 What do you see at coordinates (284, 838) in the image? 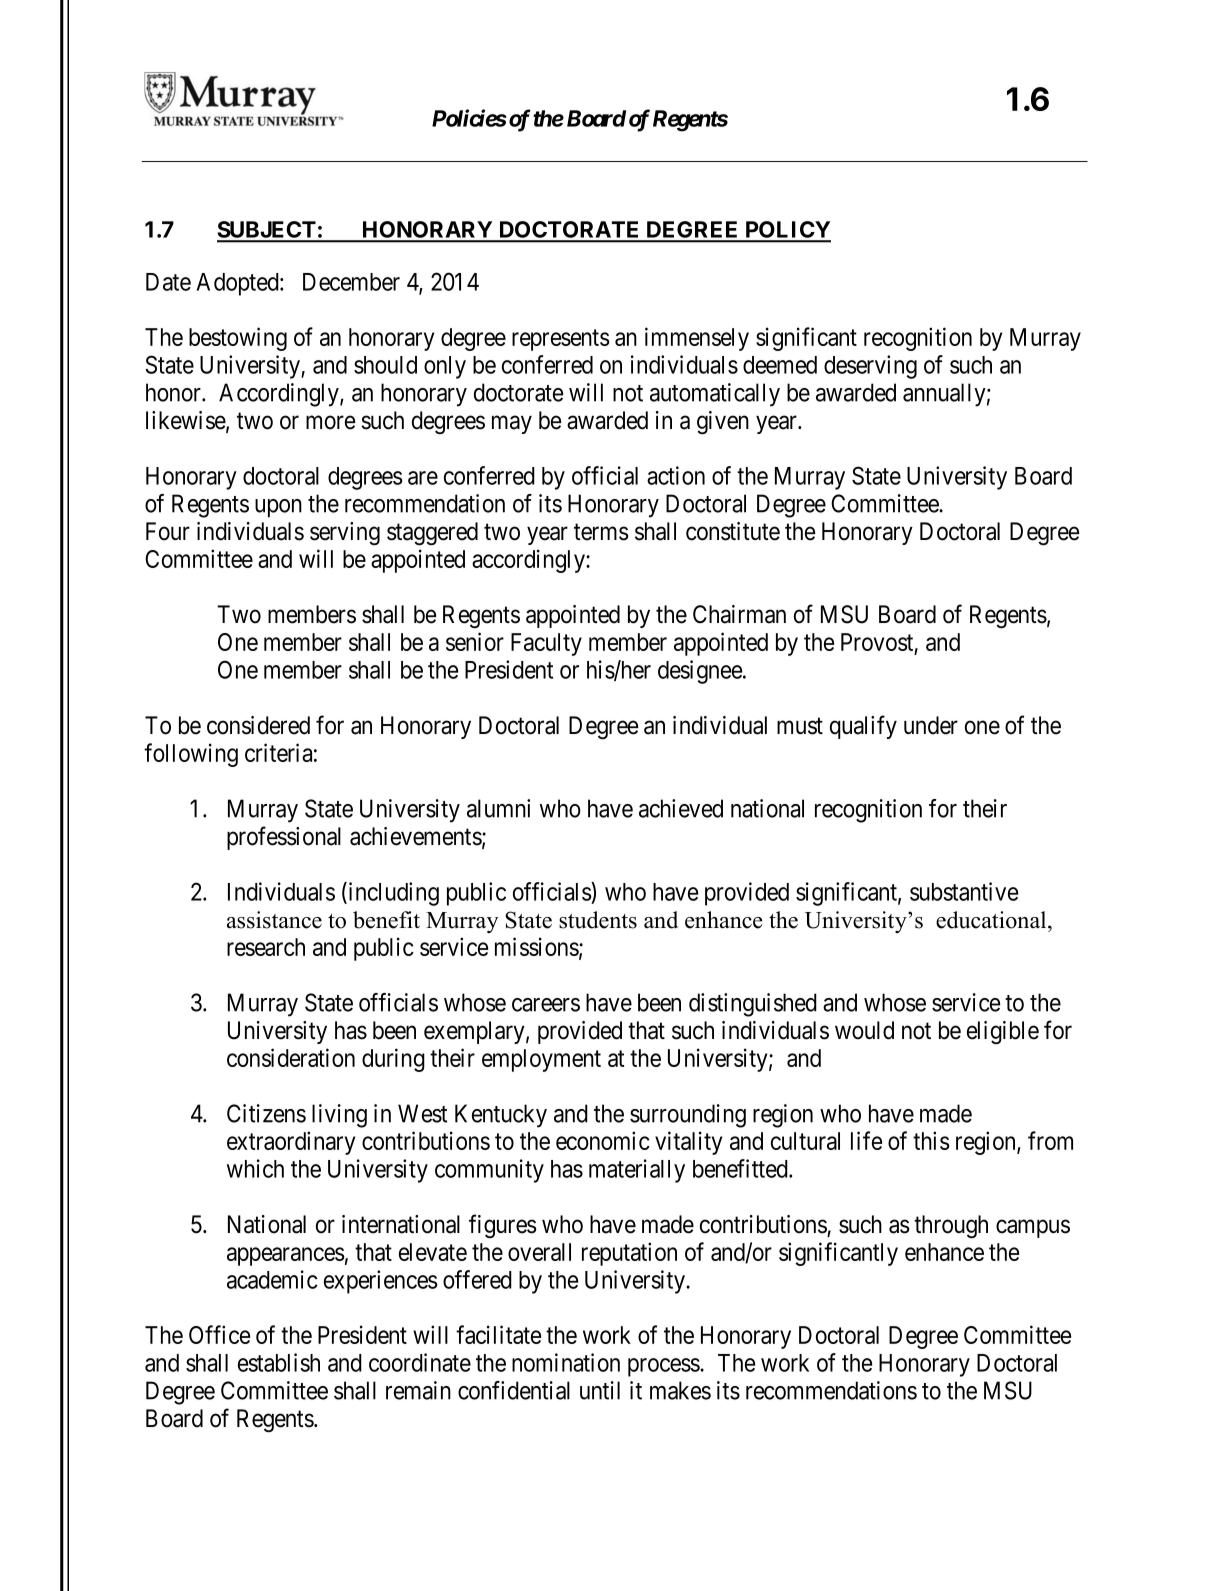
I see `professional` at bounding box center [284, 838].
